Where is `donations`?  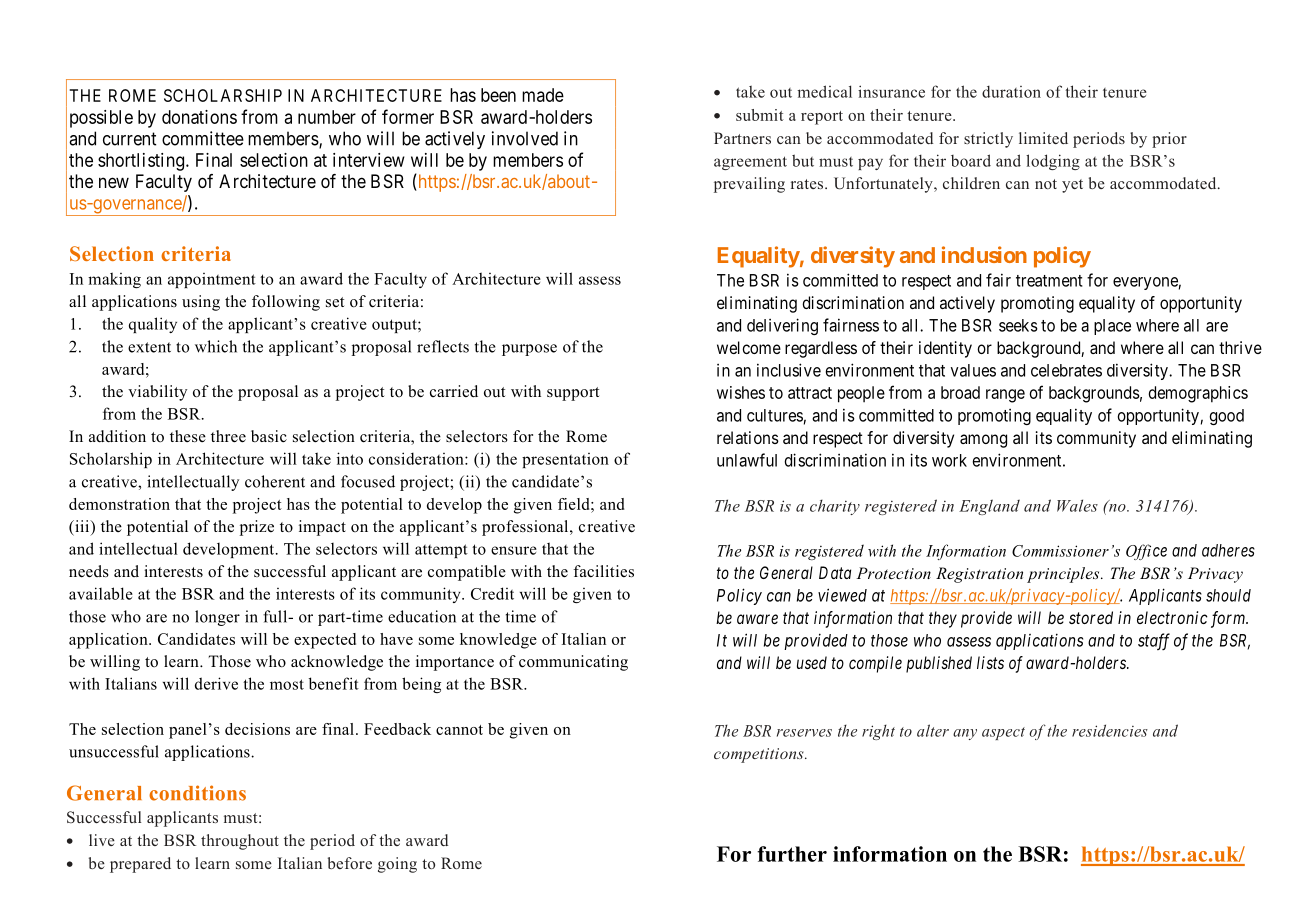
donations is located at coordinates (199, 117).
